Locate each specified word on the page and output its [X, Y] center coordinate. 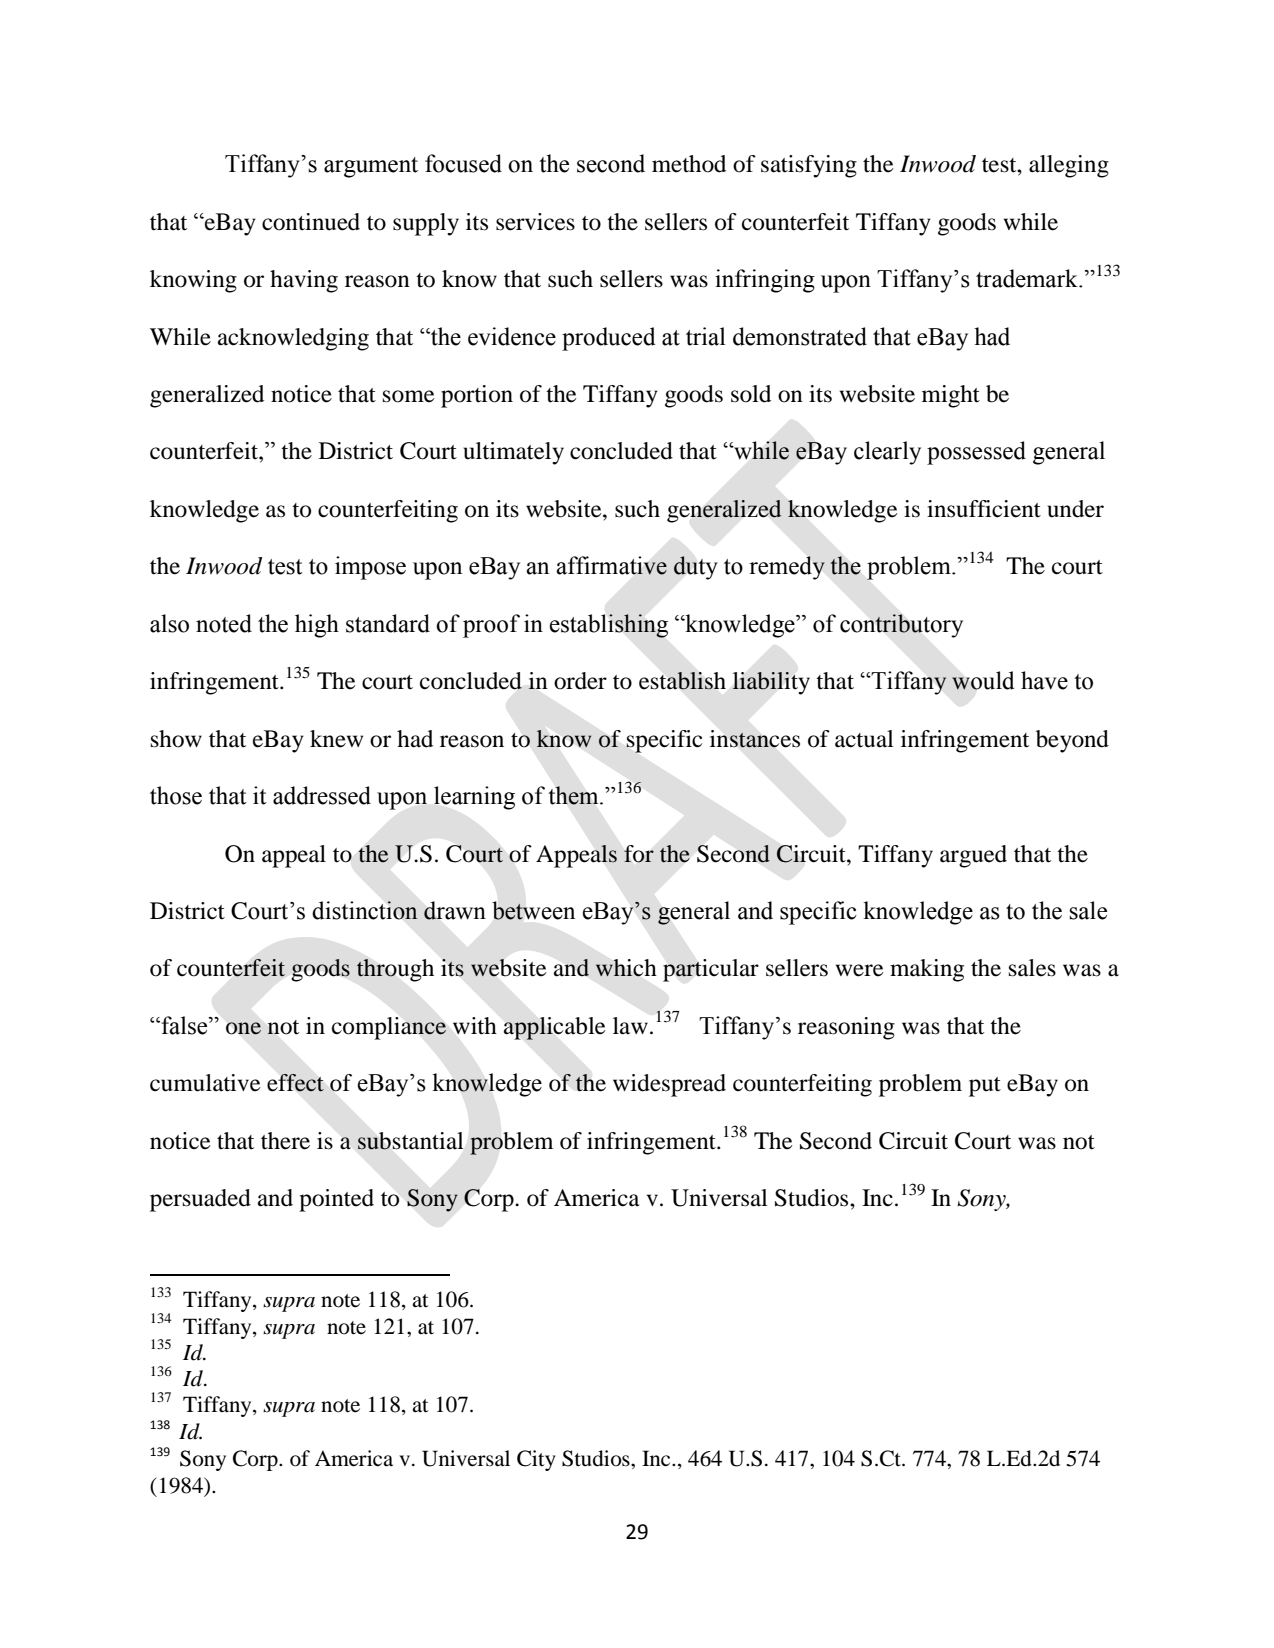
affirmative [611, 565]
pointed [336, 1200]
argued [973, 856]
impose [370, 568]
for [639, 854]
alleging [1069, 166]
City [536, 1460]
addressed [322, 795]
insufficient [984, 509]
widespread [669, 1085]
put [985, 1087]
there [285, 1141]
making [927, 970]
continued [311, 222]
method [689, 164]
